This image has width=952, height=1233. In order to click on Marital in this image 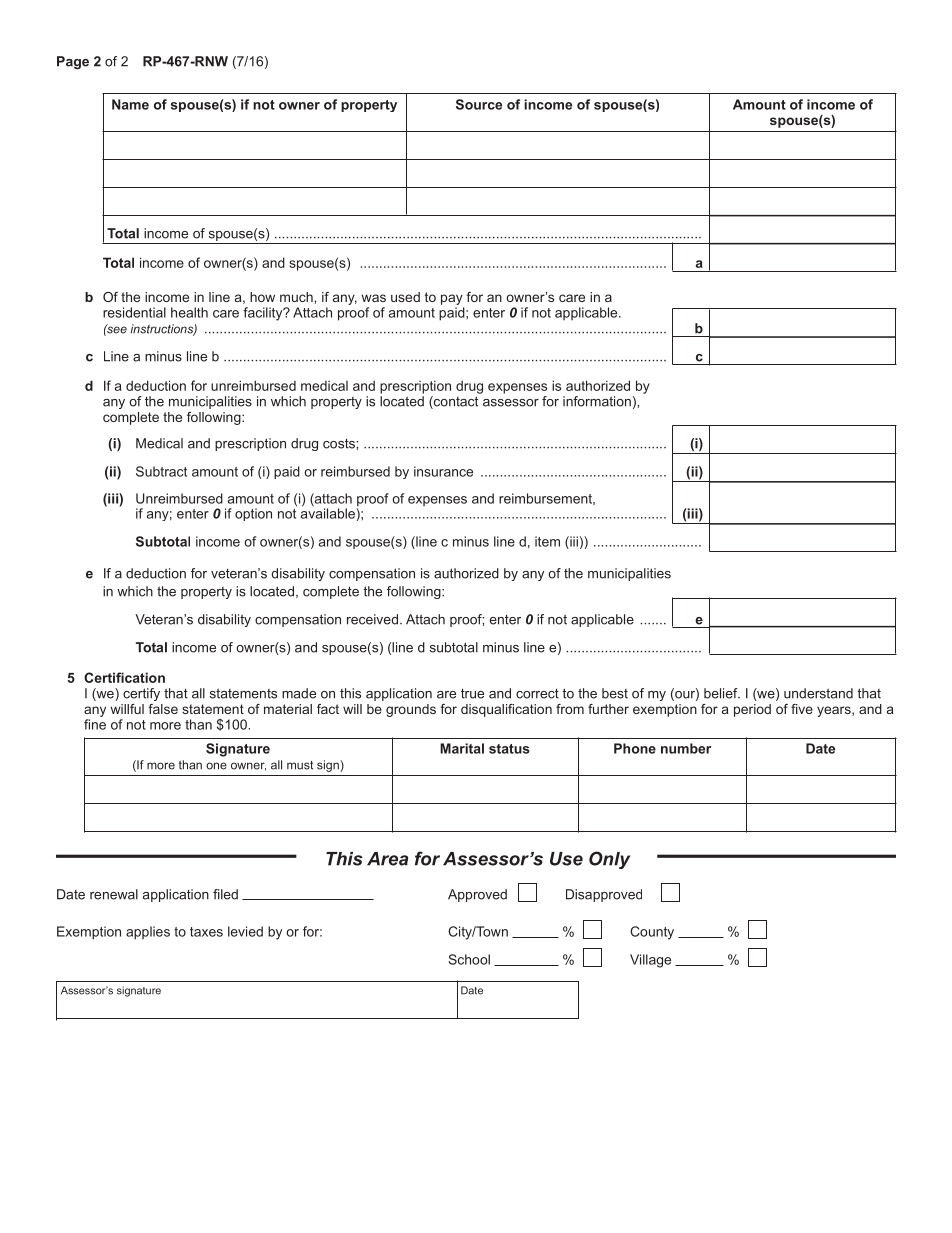, I will do `click(462, 748)`.
